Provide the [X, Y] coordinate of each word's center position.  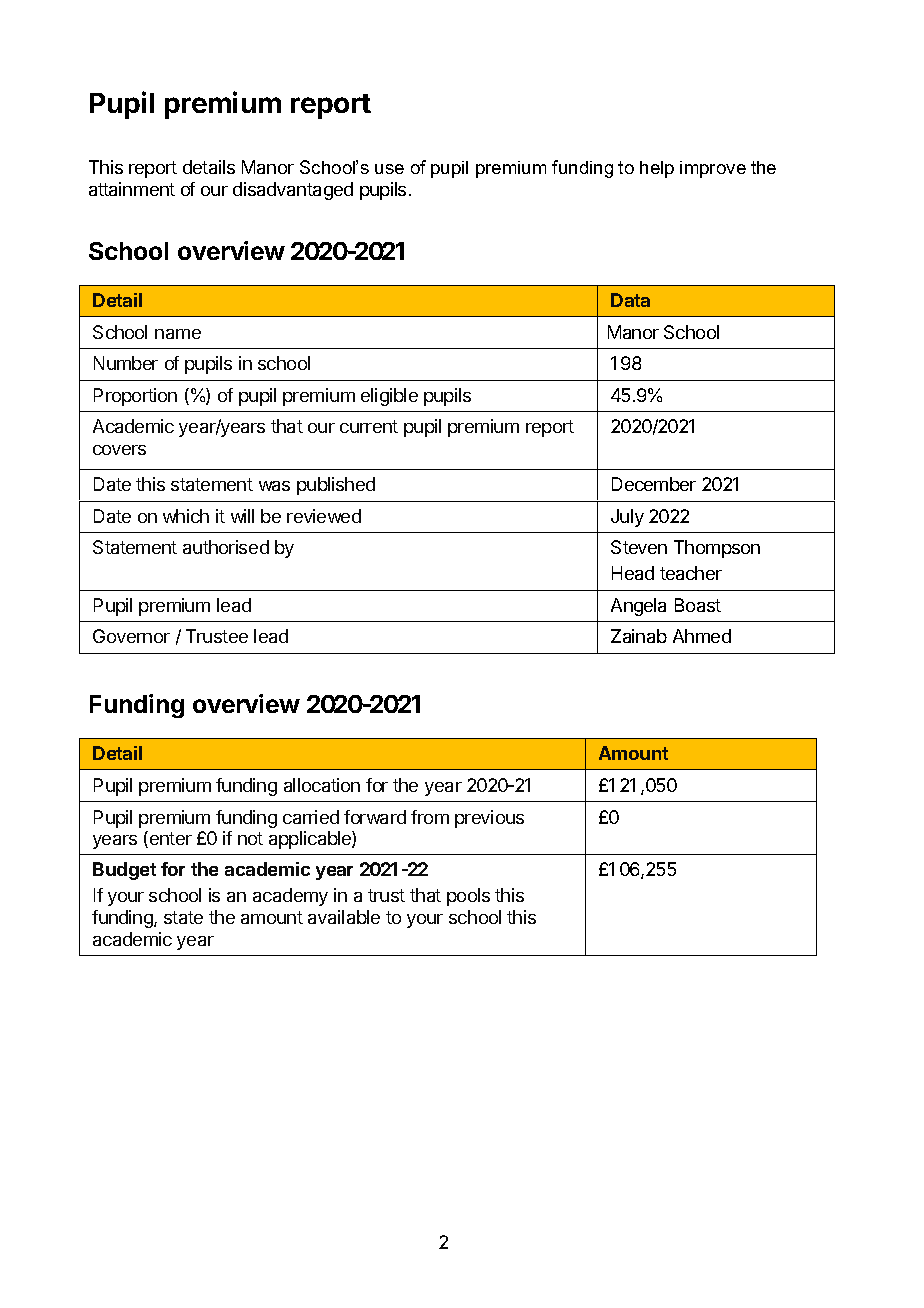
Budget [124, 871]
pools [468, 897]
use [389, 169]
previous [489, 819]
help [657, 169]
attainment [132, 189]
